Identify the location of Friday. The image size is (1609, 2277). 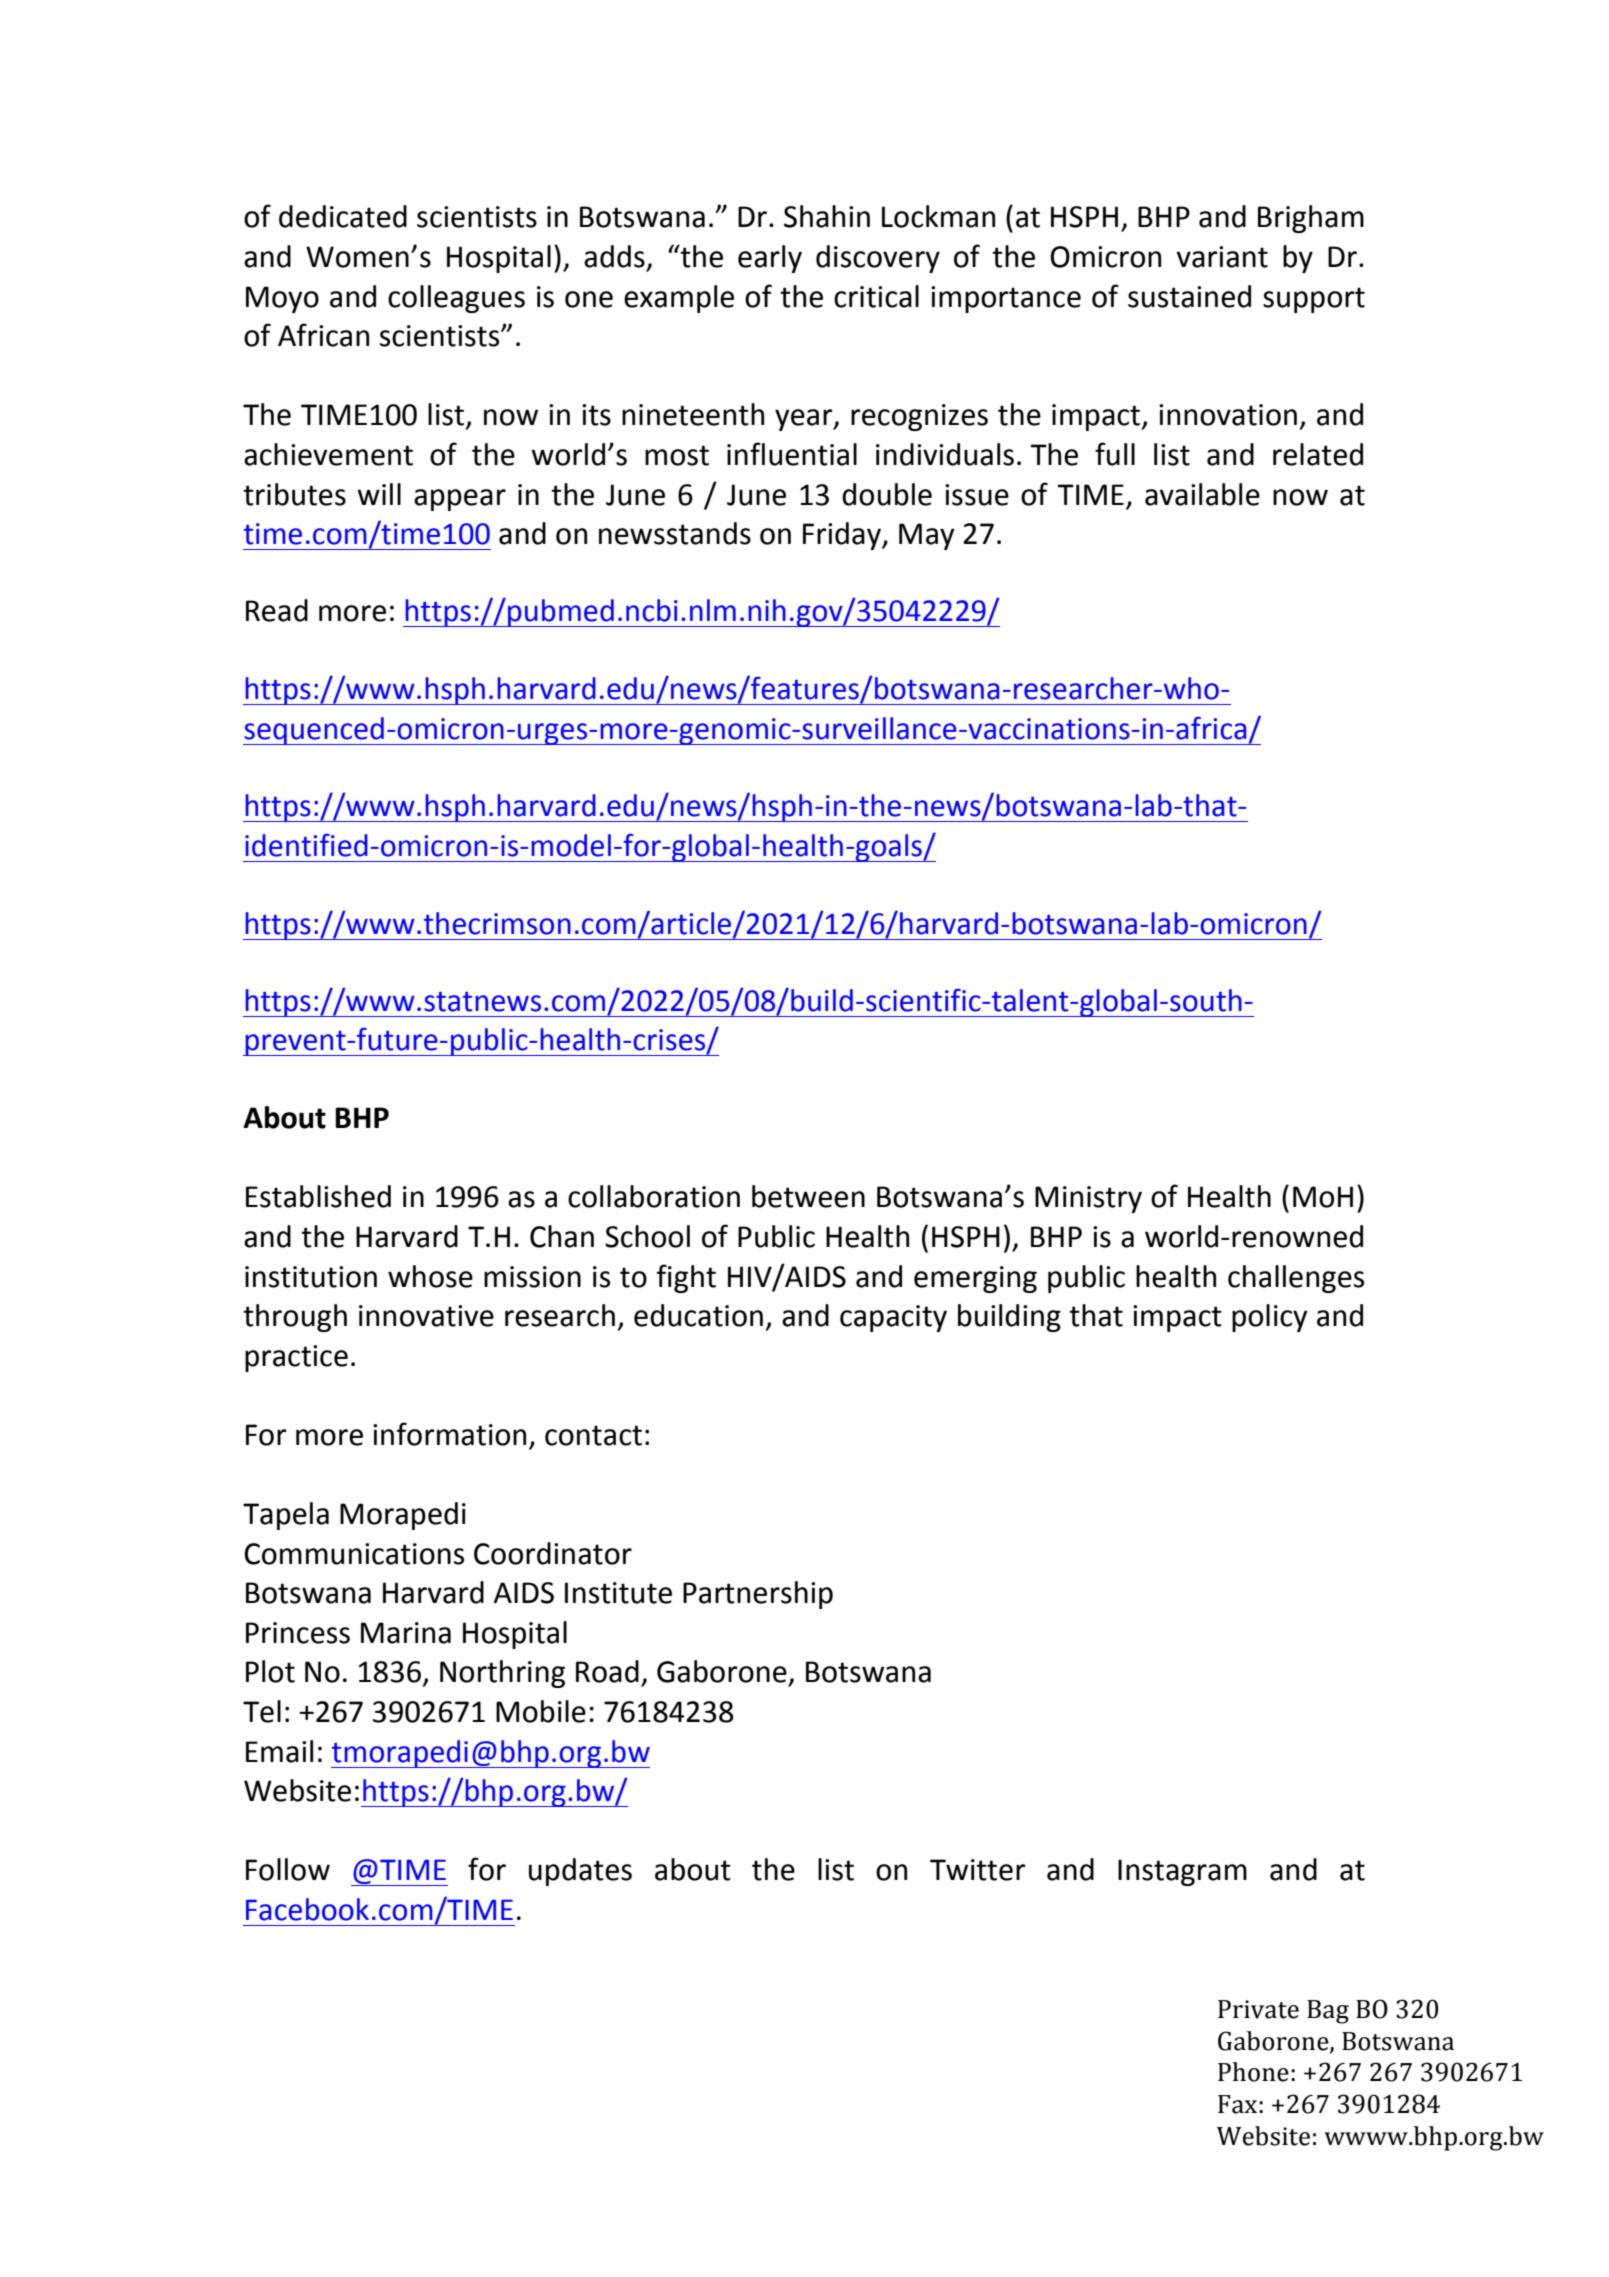
(843, 536).
